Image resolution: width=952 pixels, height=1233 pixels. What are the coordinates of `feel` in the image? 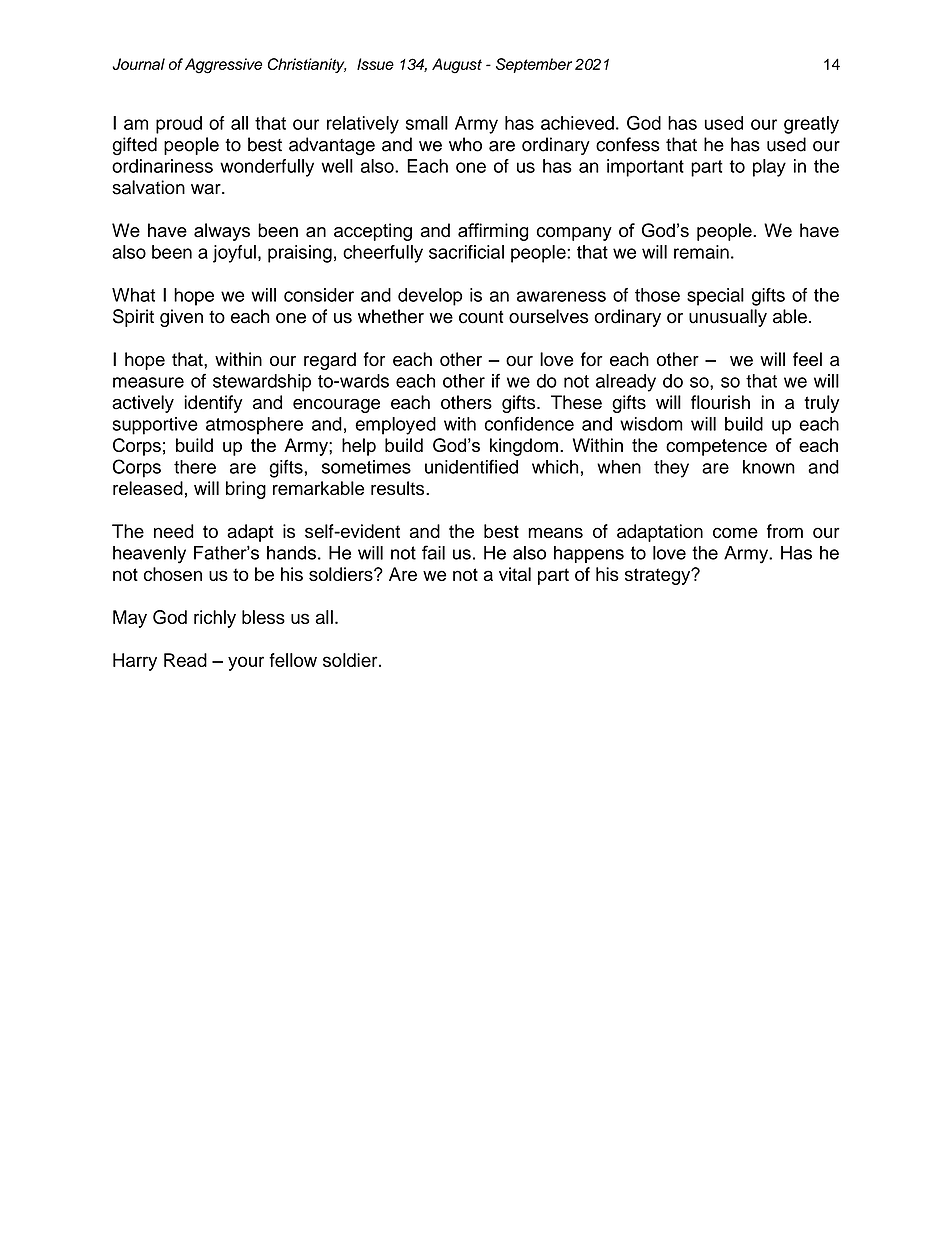 It's located at (807, 359).
